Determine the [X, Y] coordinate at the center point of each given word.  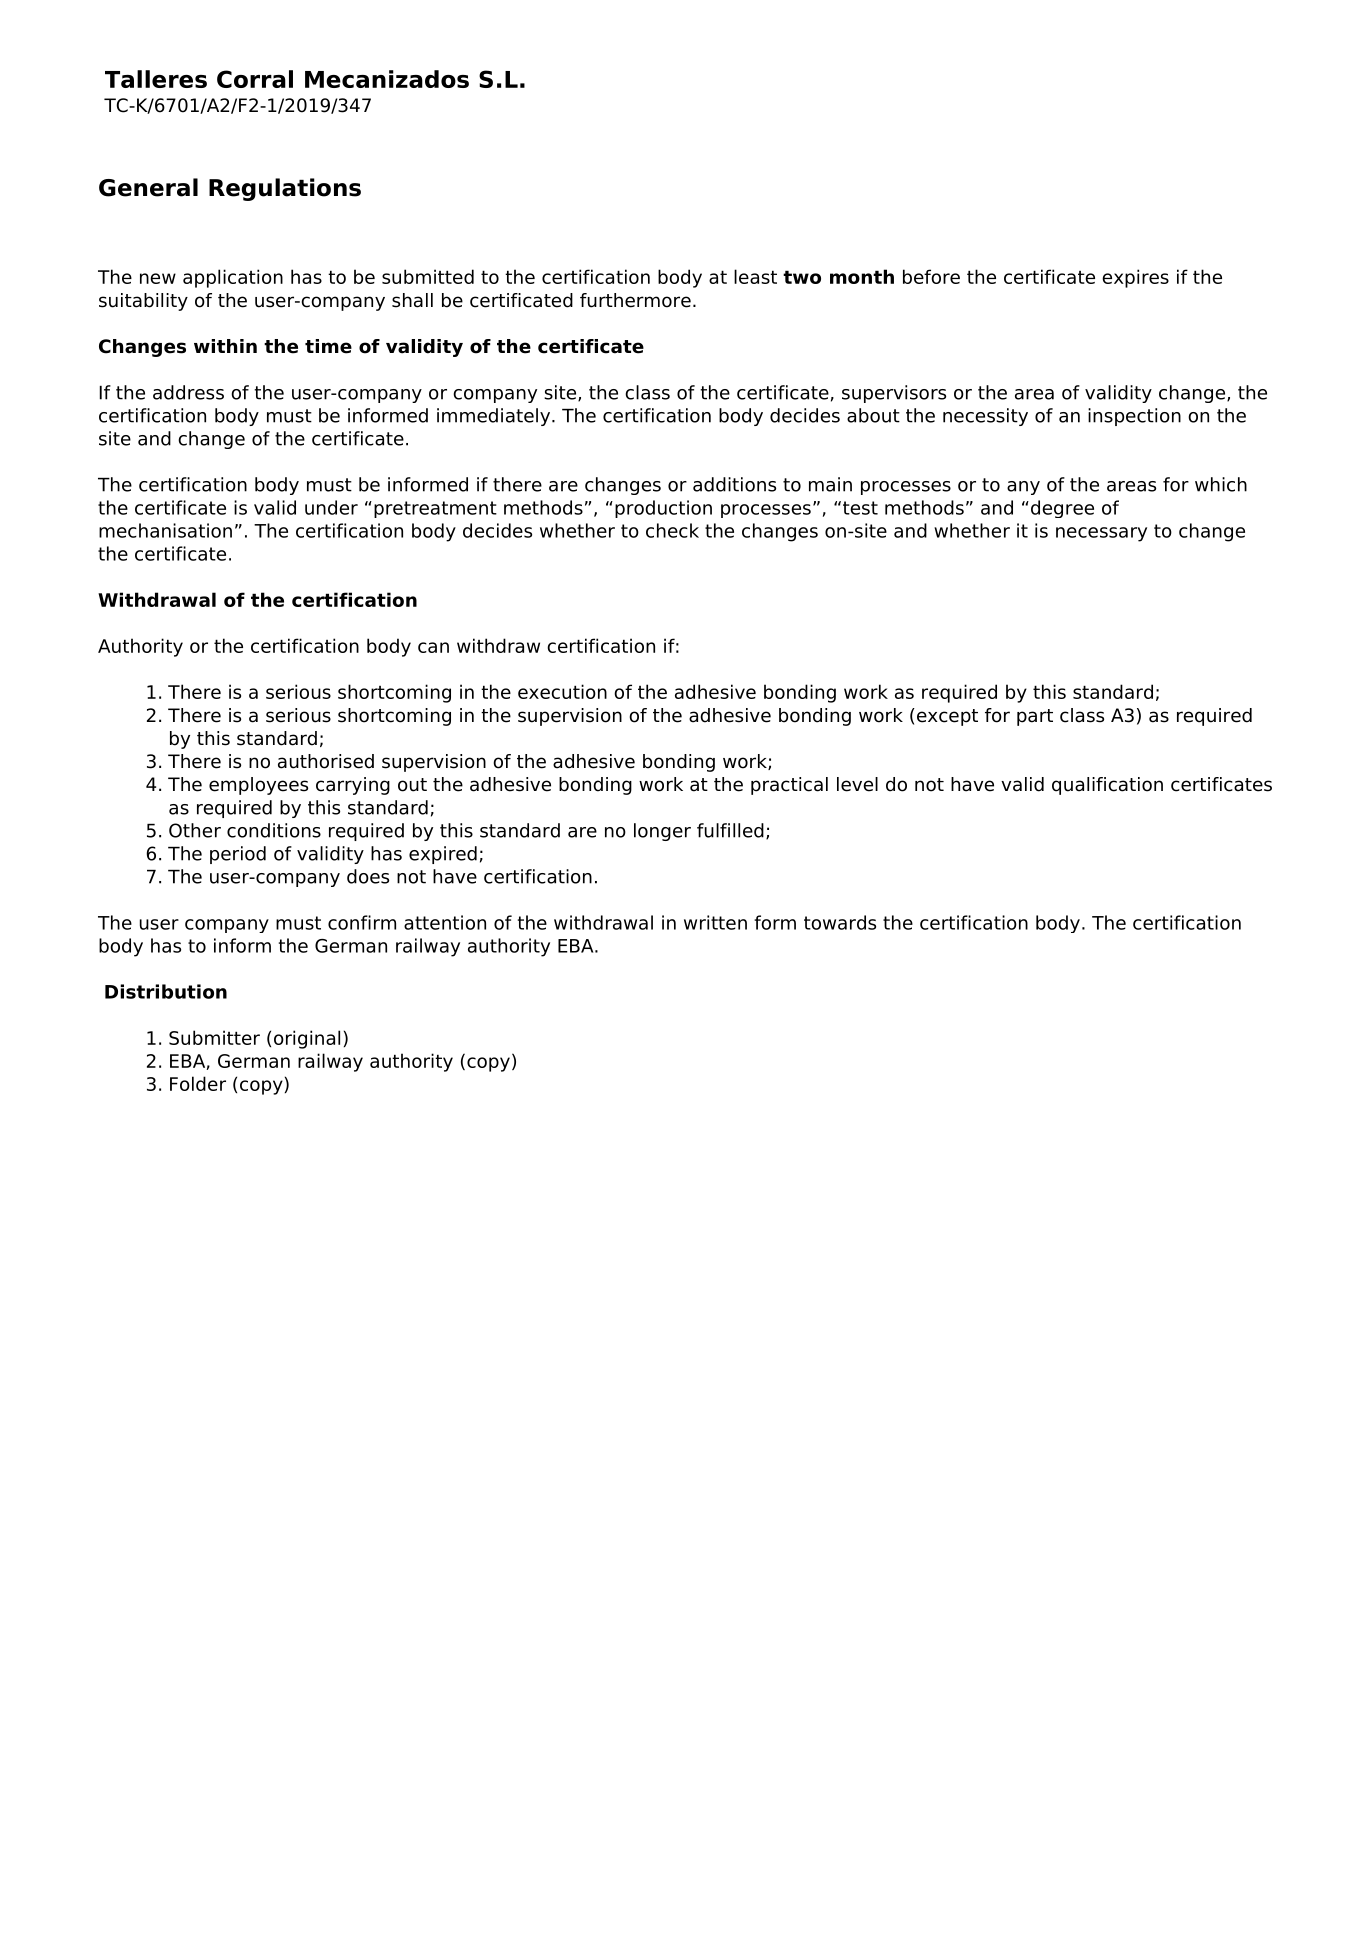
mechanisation [165, 530]
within [225, 346]
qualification [1107, 786]
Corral [255, 79]
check [672, 530]
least [755, 276]
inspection [1134, 417]
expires [1135, 278]
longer [662, 832]
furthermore [635, 300]
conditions [274, 830]
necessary [1101, 534]
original [307, 1039]
